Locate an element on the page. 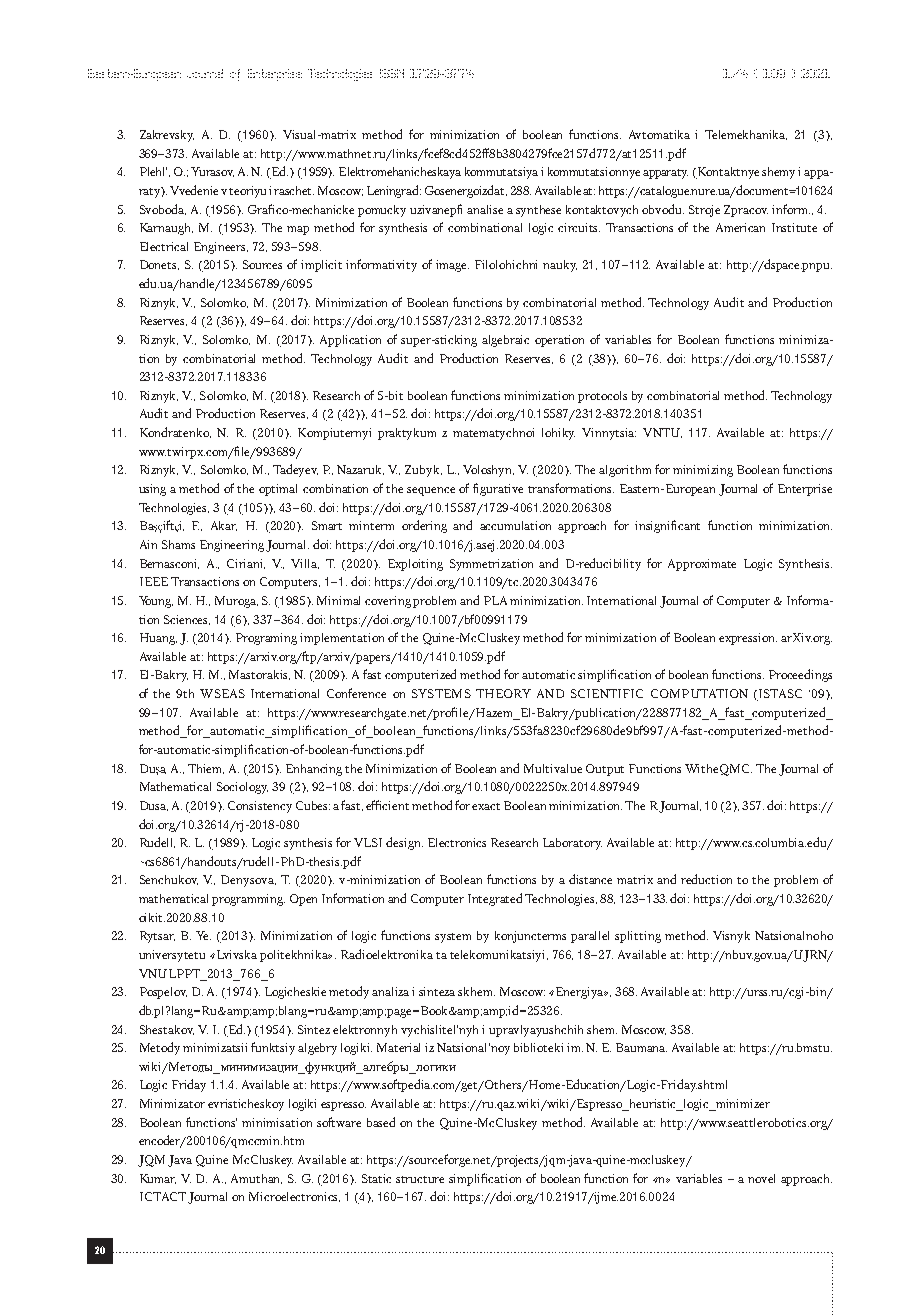 The width and height of the document is (921, 1316). Kumar is located at coordinates (158, 1179).
